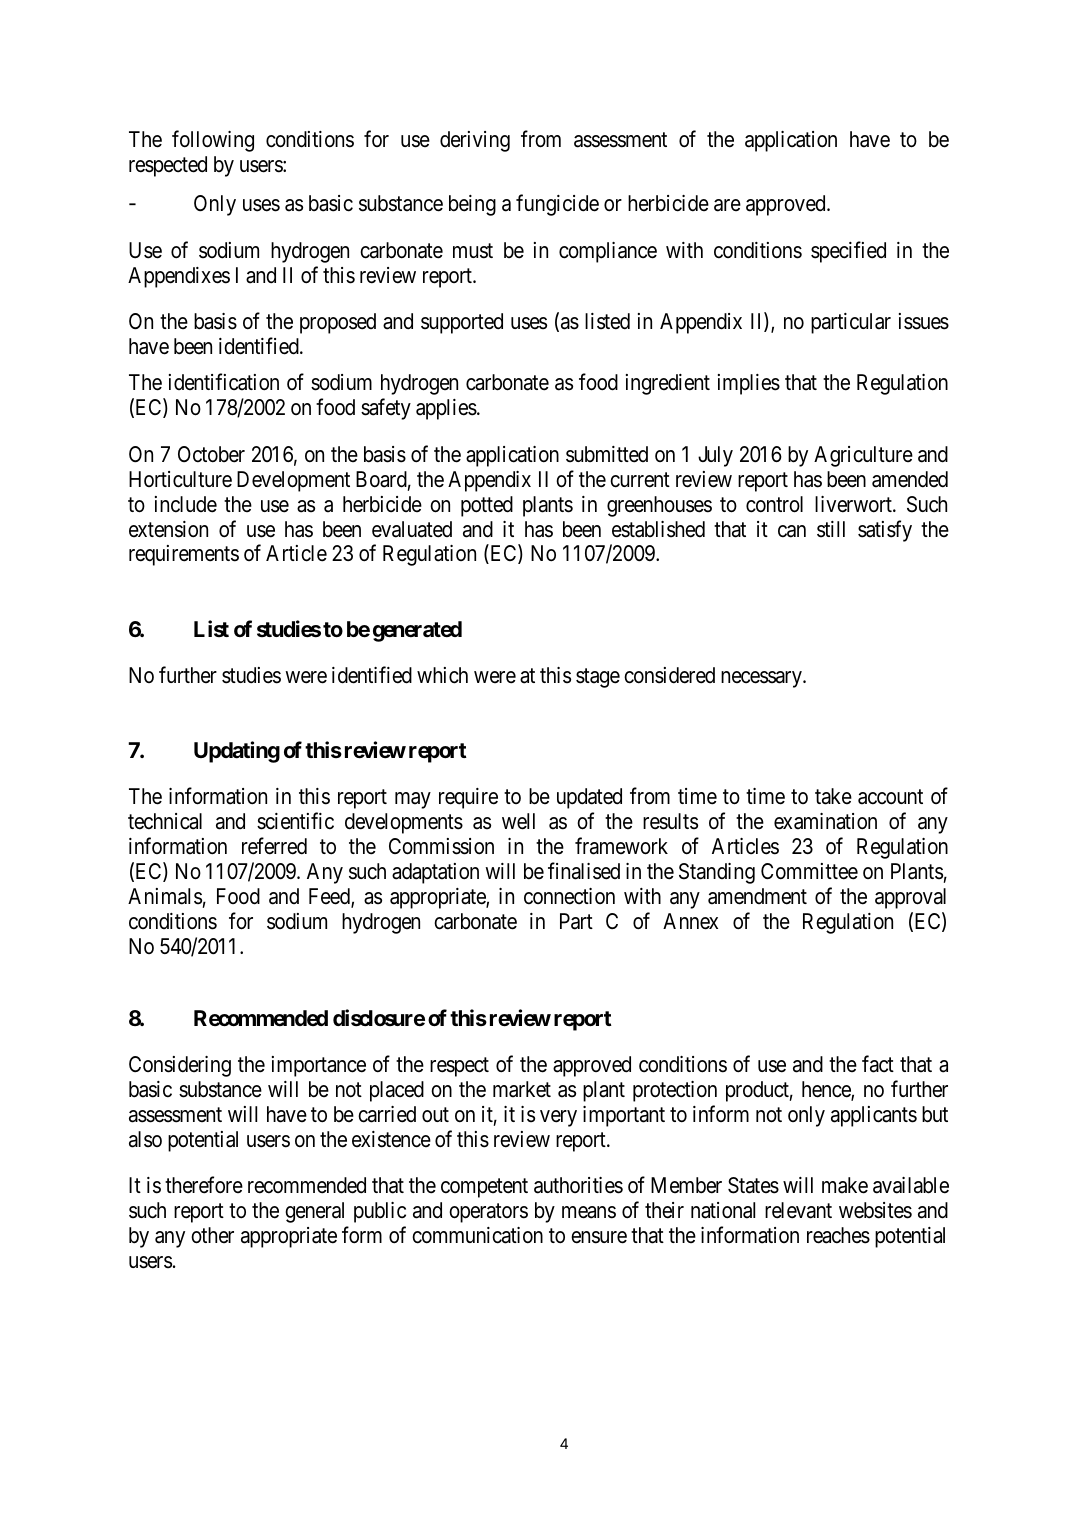 The width and height of the page is (1076, 1521). I want to click on fungicide, so click(557, 205).
